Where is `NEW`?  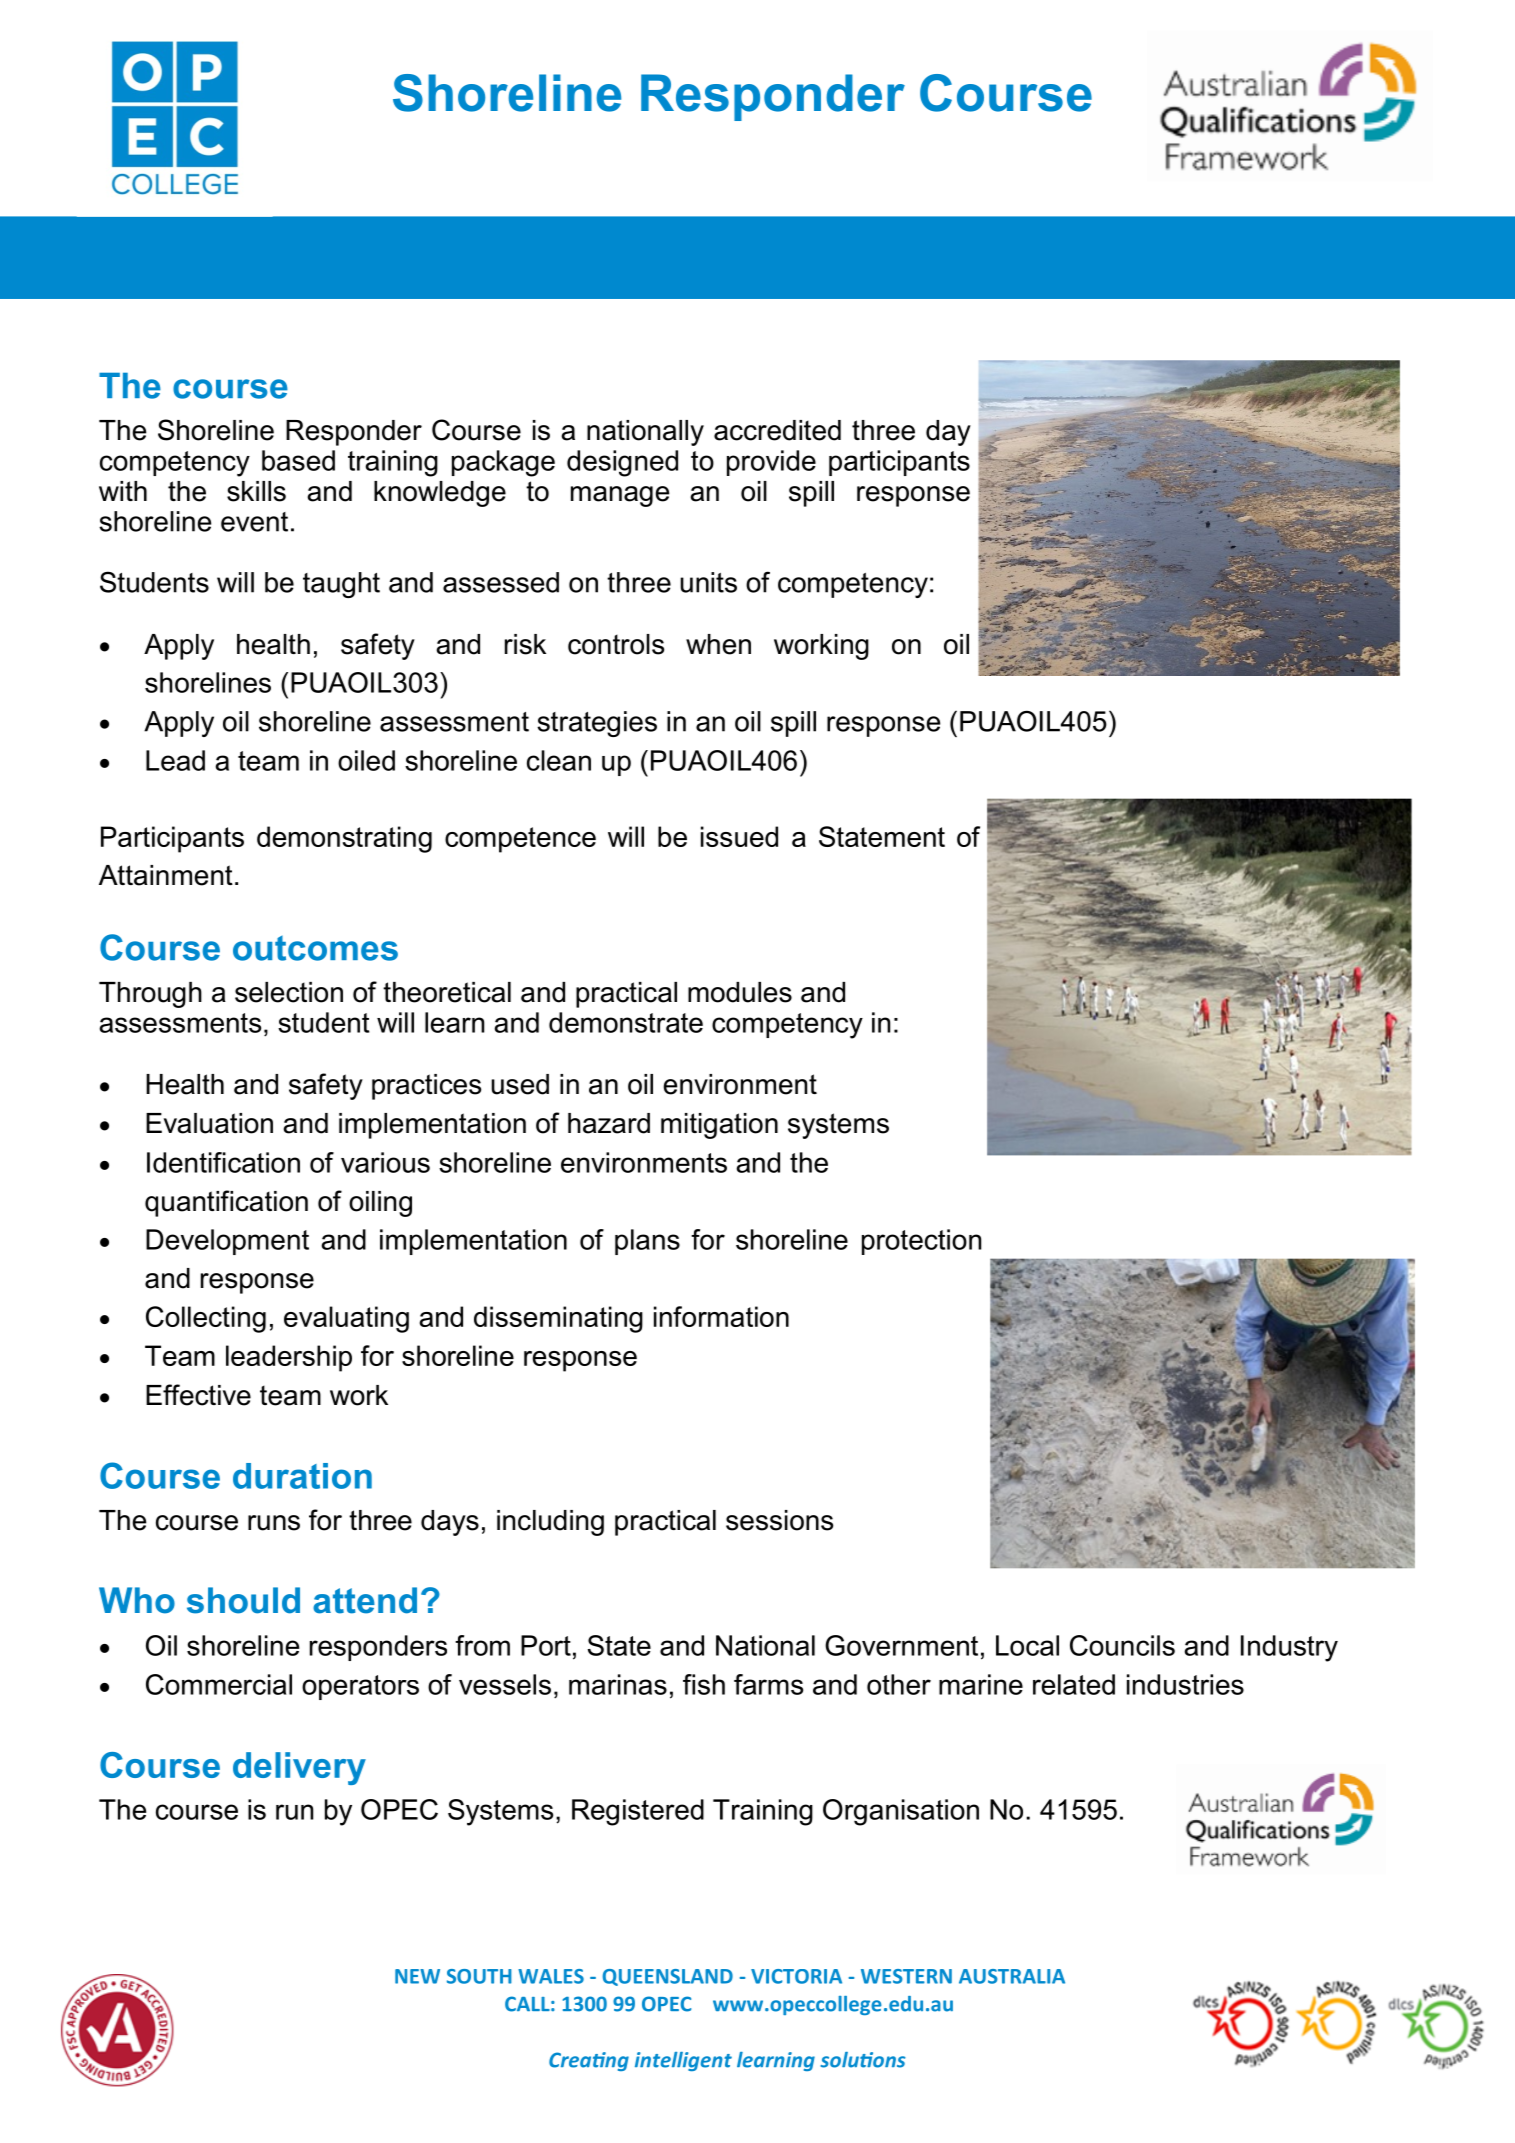 NEW is located at coordinates (417, 1976).
